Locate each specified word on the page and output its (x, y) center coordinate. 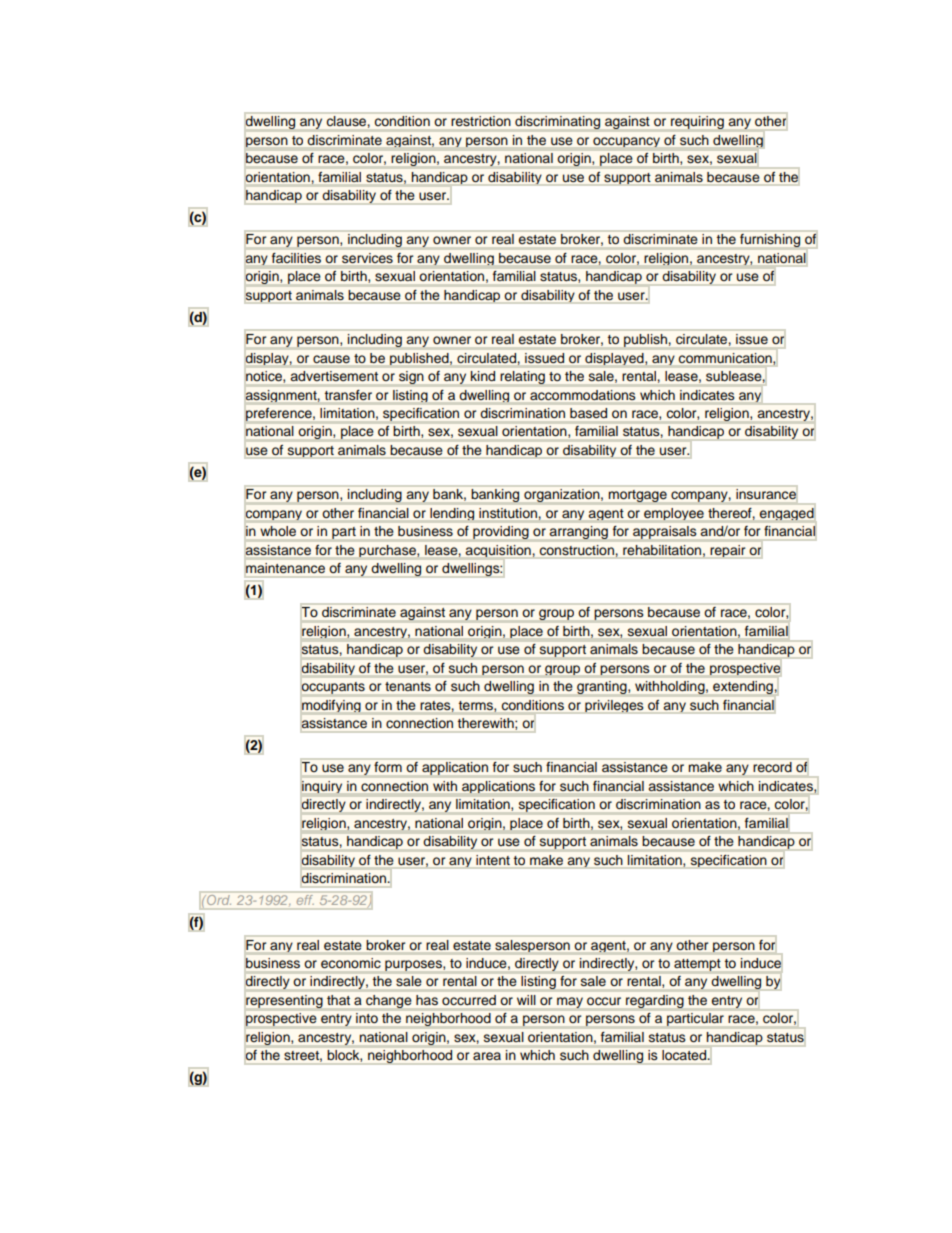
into (367, 1018)
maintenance (285, 568)
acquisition (499, 552)
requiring (697, 122)
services (367, 258)
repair (727, 551)
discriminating (557, 122)
